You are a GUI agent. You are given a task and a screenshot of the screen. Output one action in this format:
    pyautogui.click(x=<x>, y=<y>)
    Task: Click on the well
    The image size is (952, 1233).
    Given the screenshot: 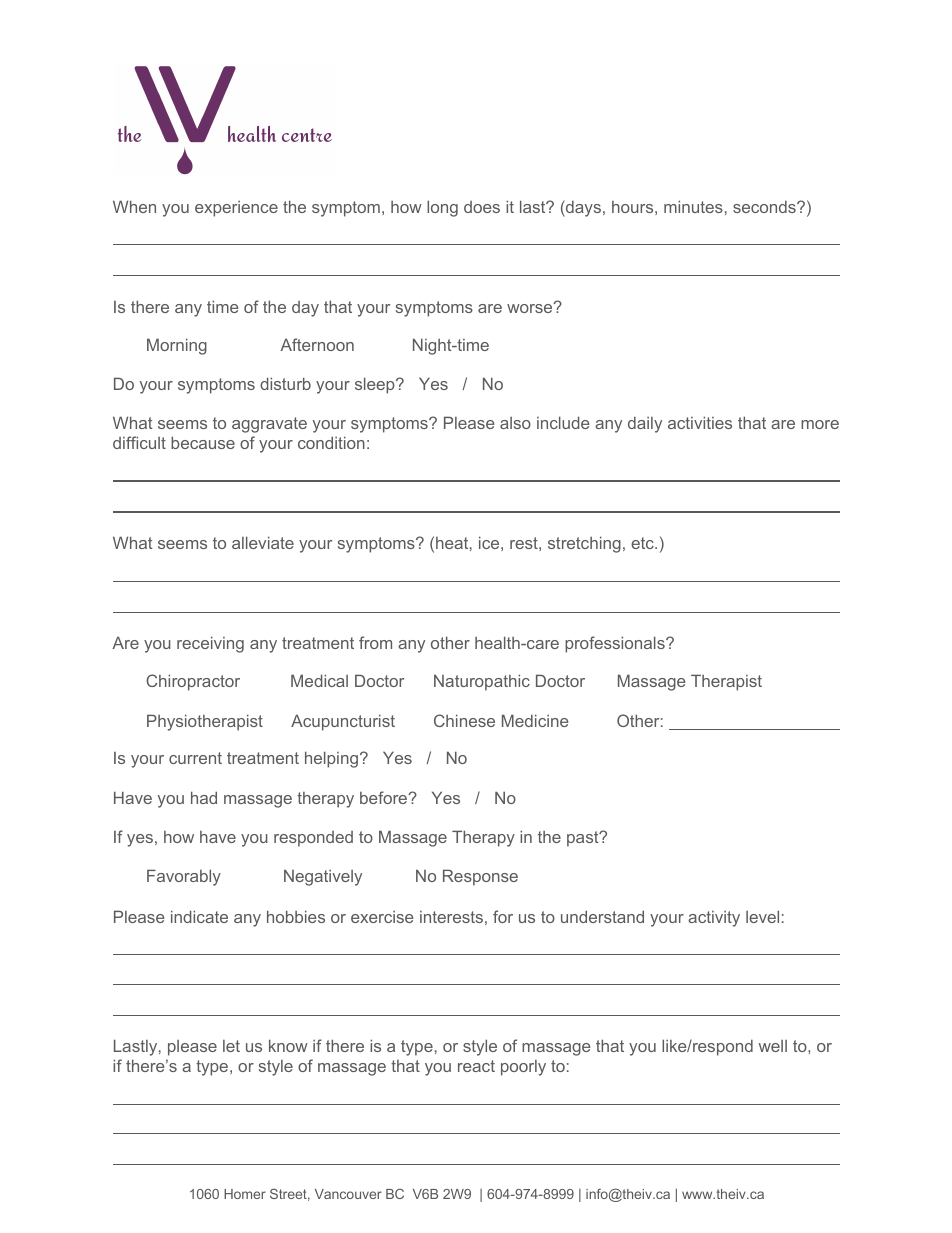 What is the action you would take?
    pyautogui.click(x=773, y=1046)
